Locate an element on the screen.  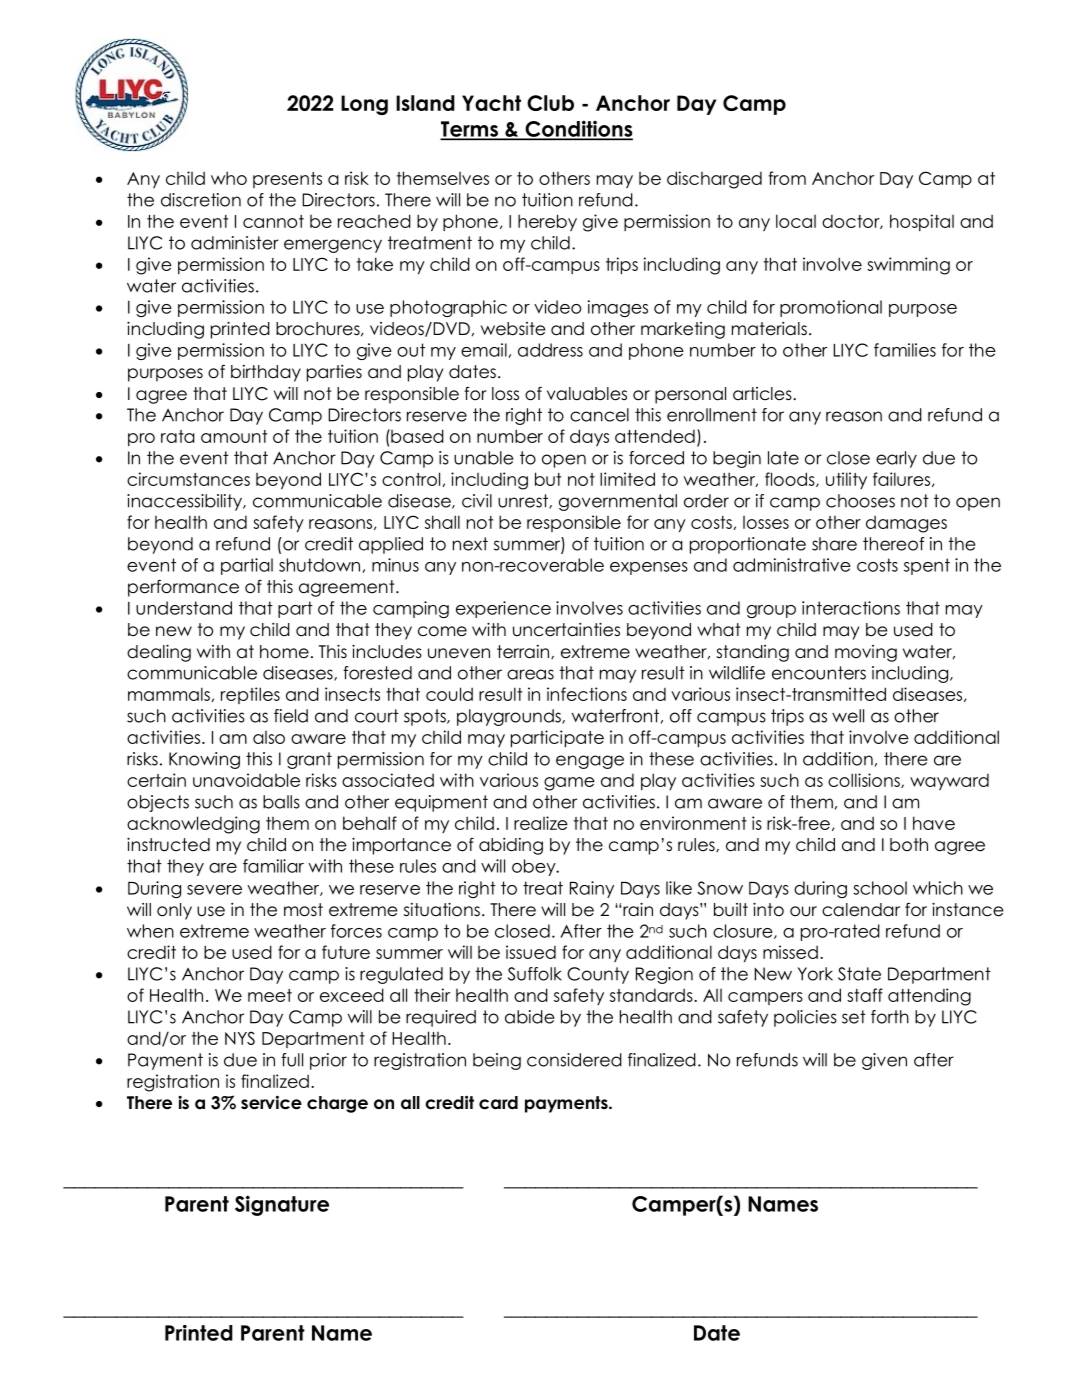
balls is located at coordinates (281, 802).
